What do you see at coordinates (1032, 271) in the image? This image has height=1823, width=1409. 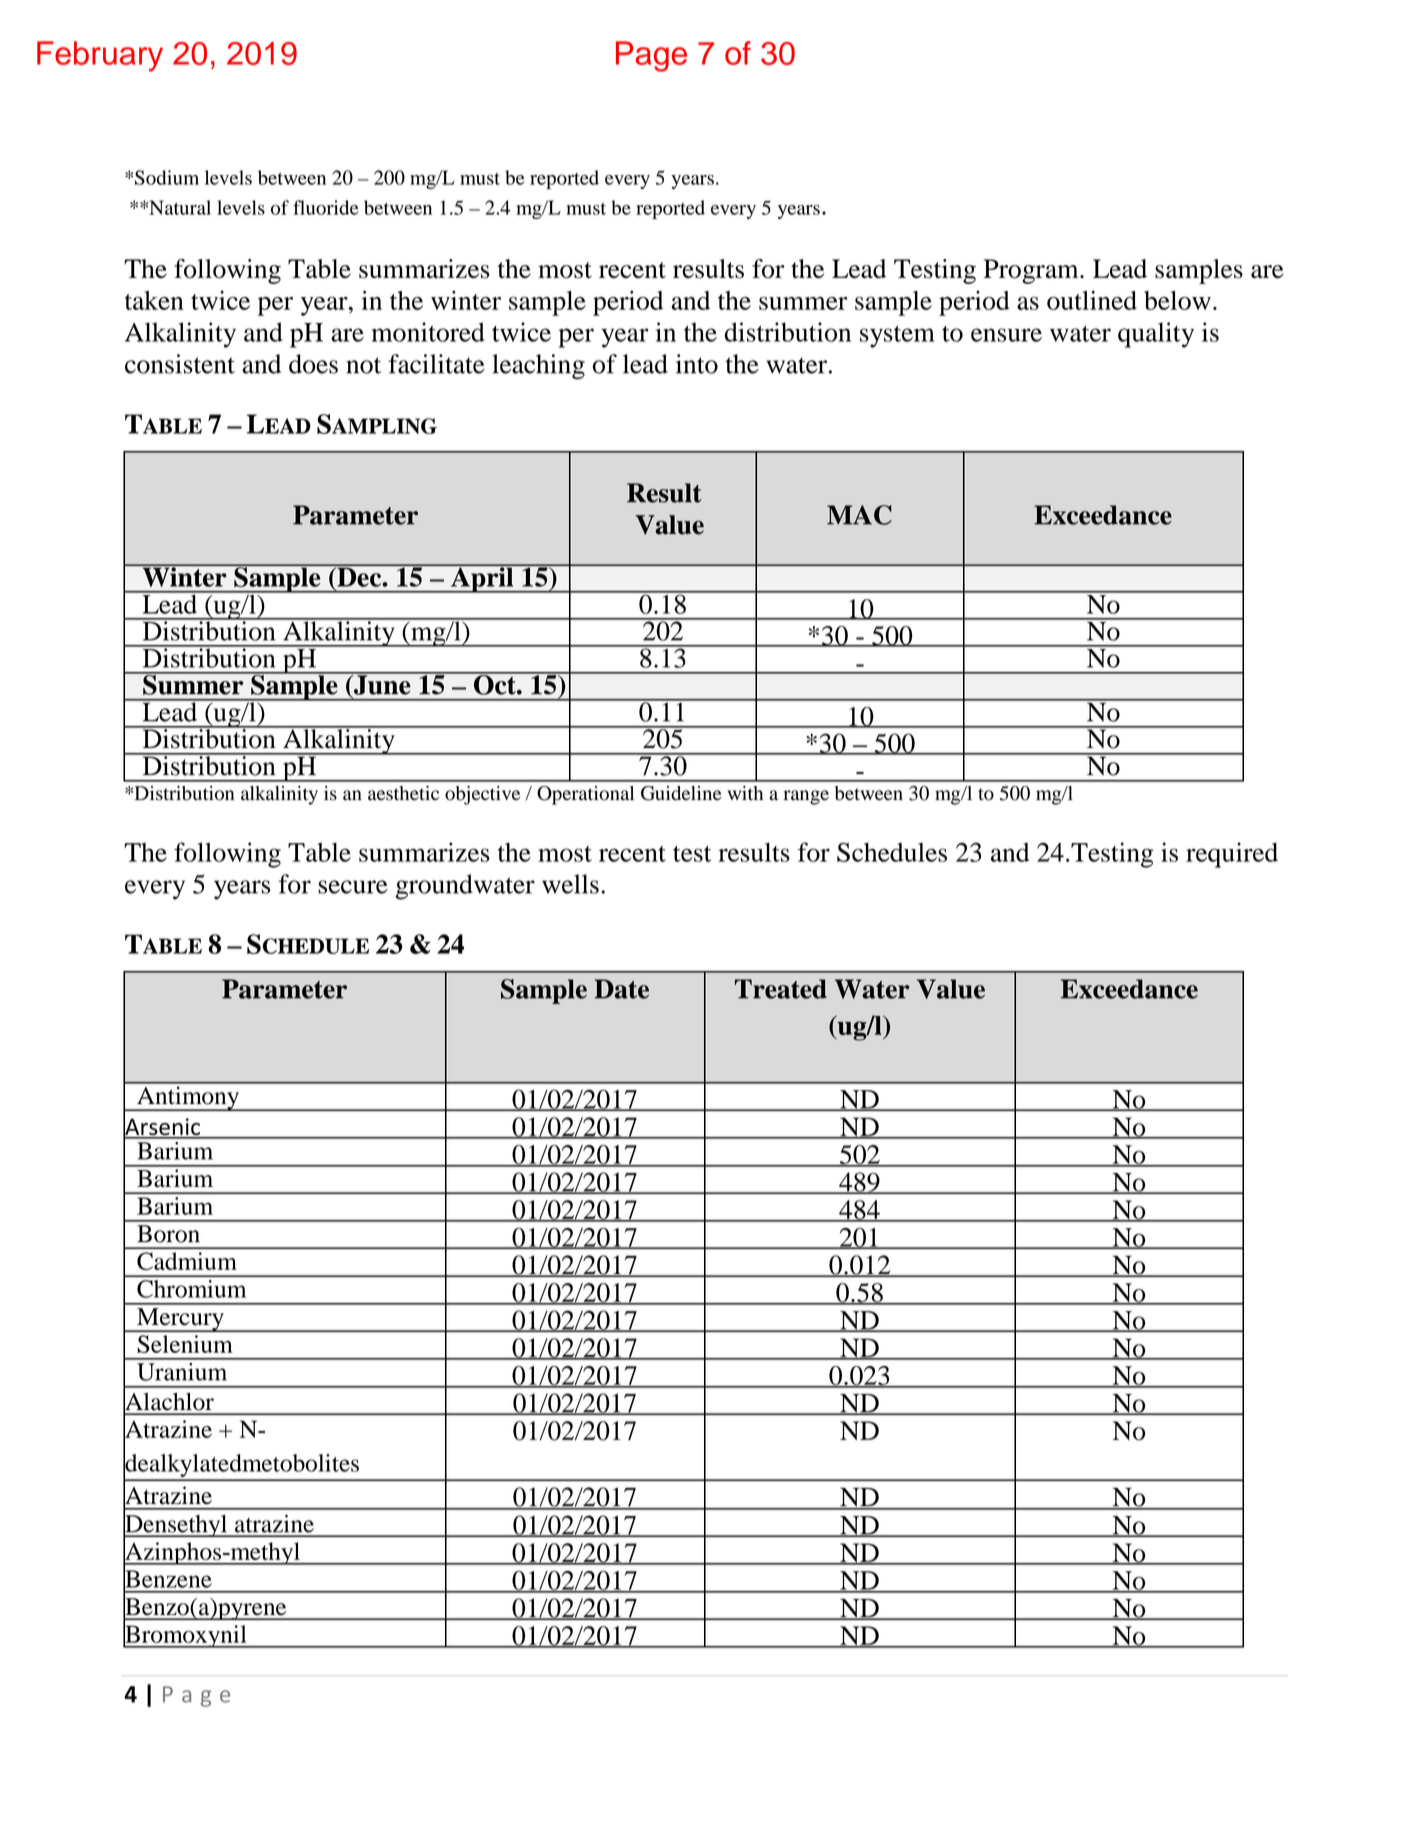 I see `Program` at bounding box center [1032, 271].
